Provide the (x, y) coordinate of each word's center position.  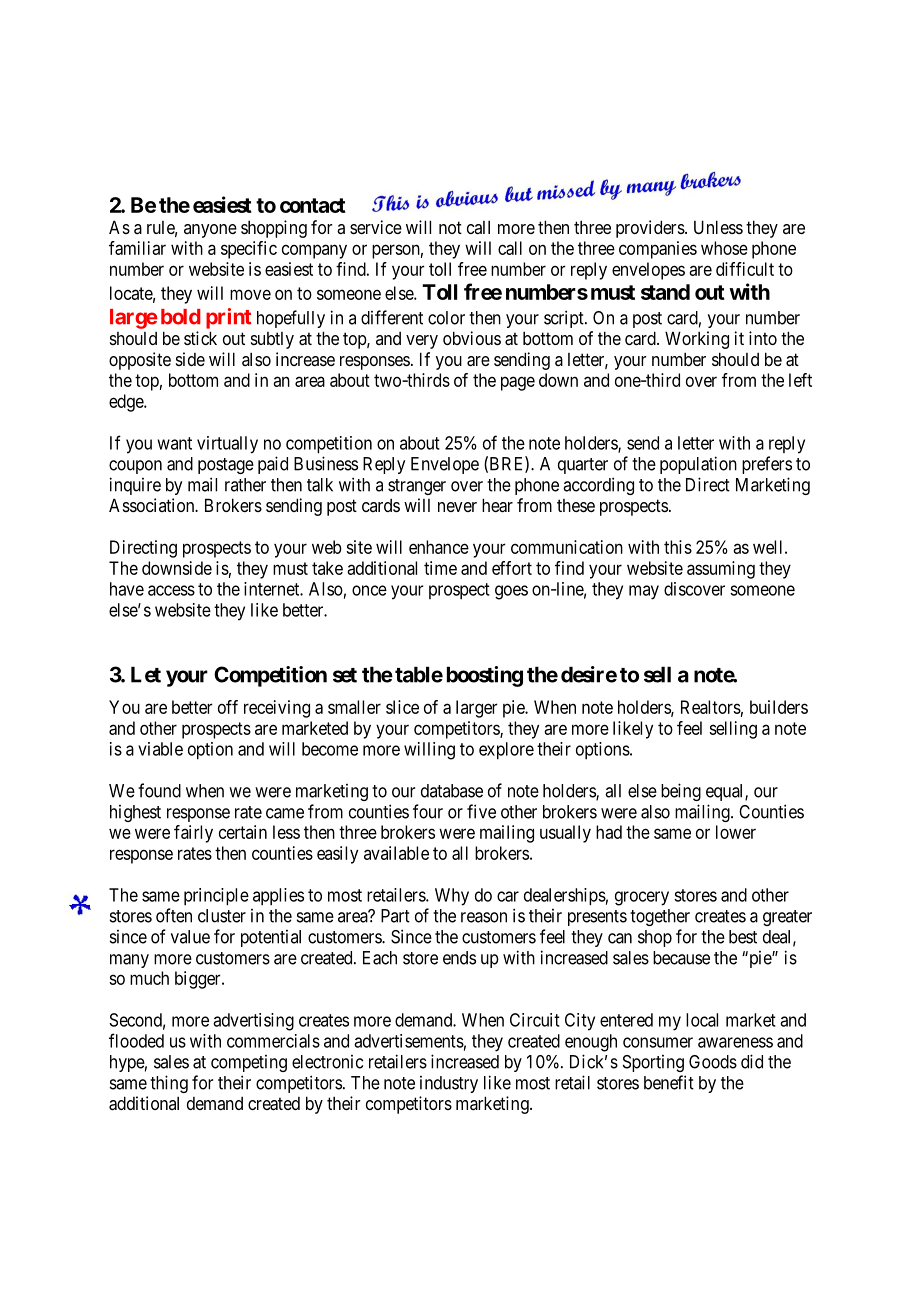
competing (249, 1063)
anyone (210, 231)
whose (724, 248)
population (698, 465)
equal (726, 792)
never (457, 507)
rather (245, 485)
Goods (713, 1062)
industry (449, 1084)
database (452, 791)
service (376, 227)
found (159, 790)
